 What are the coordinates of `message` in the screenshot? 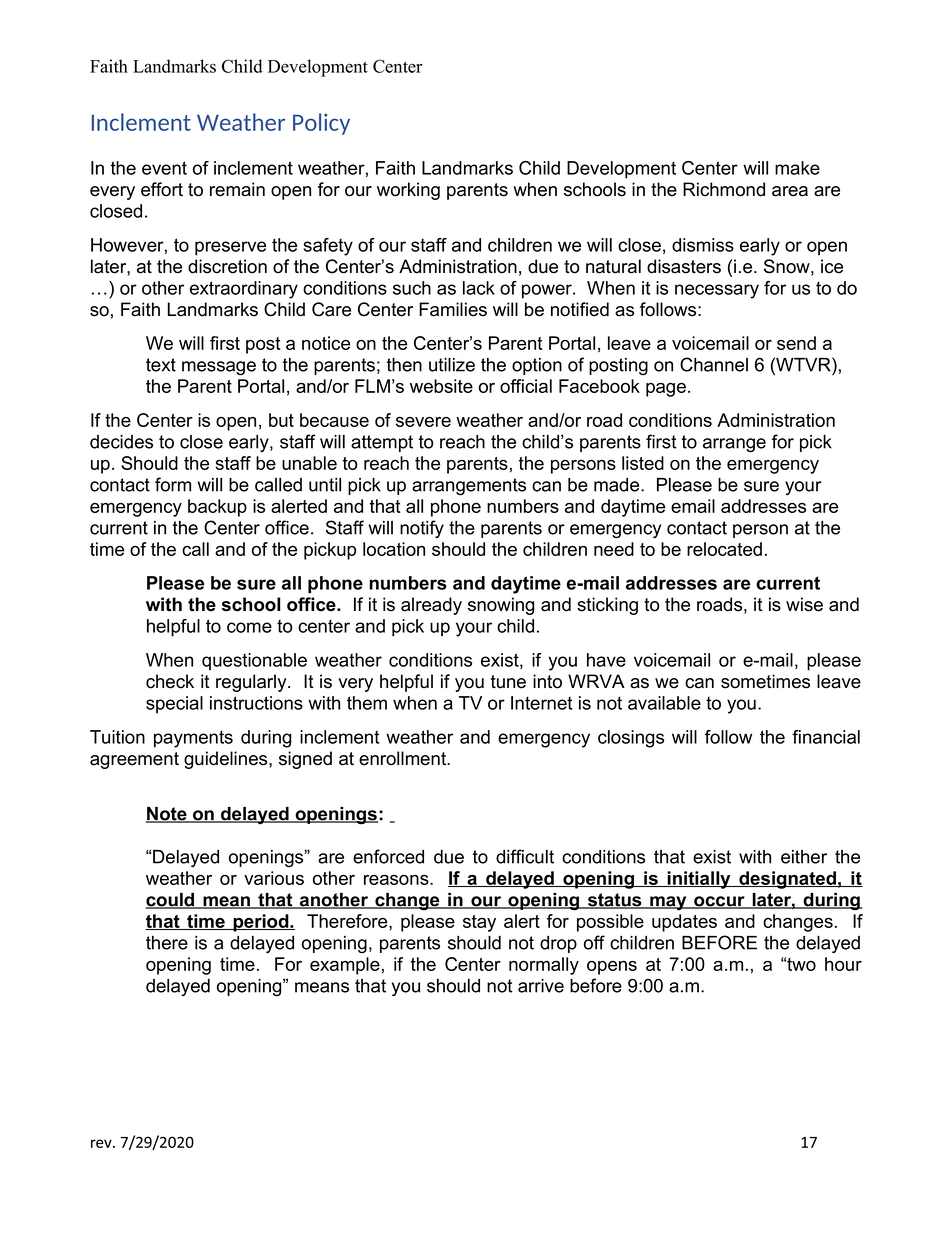 It's located at (219, 368).
